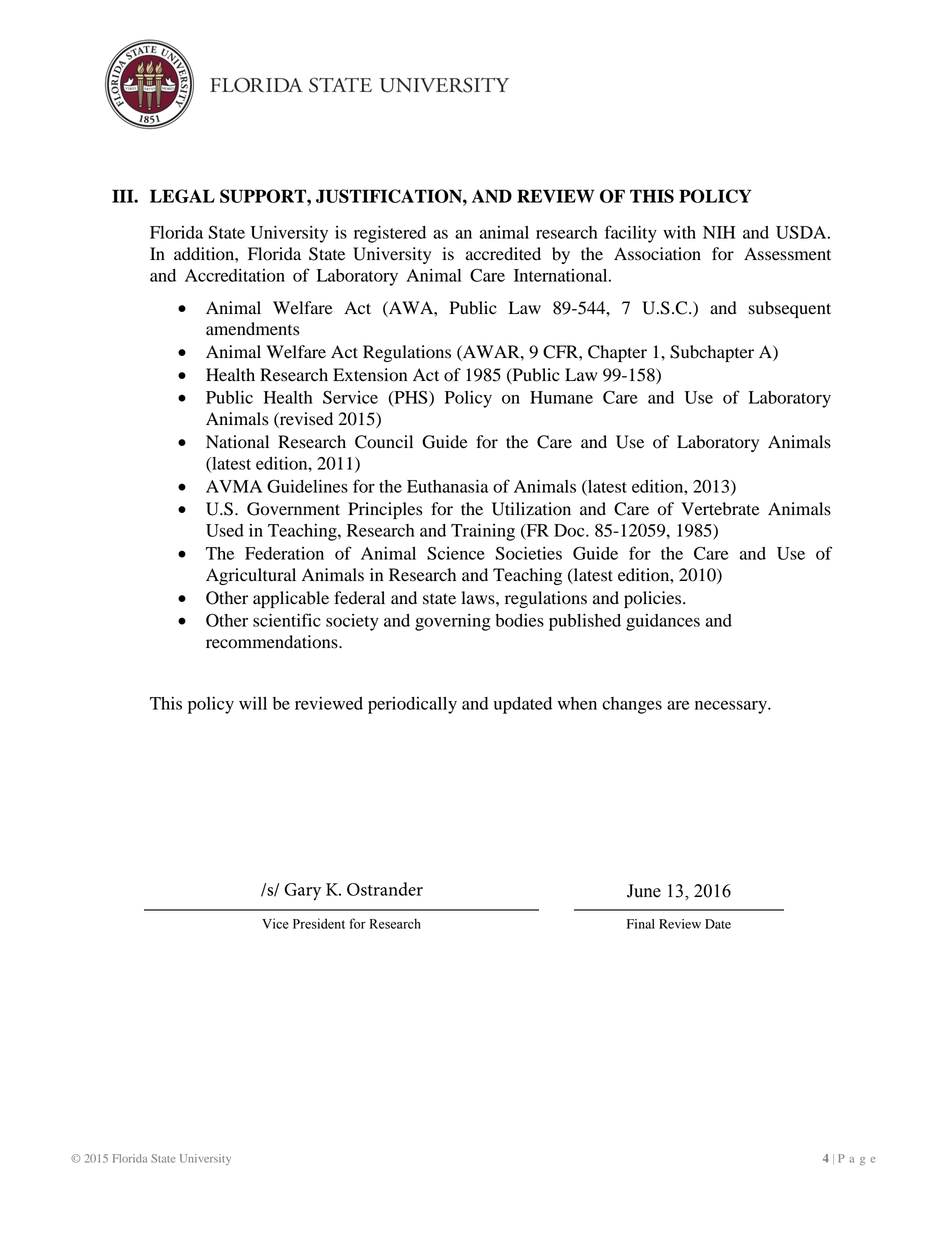  Describe the element at coordinates (234, 486) in the screenshot. I see `AVMA` at that location.
